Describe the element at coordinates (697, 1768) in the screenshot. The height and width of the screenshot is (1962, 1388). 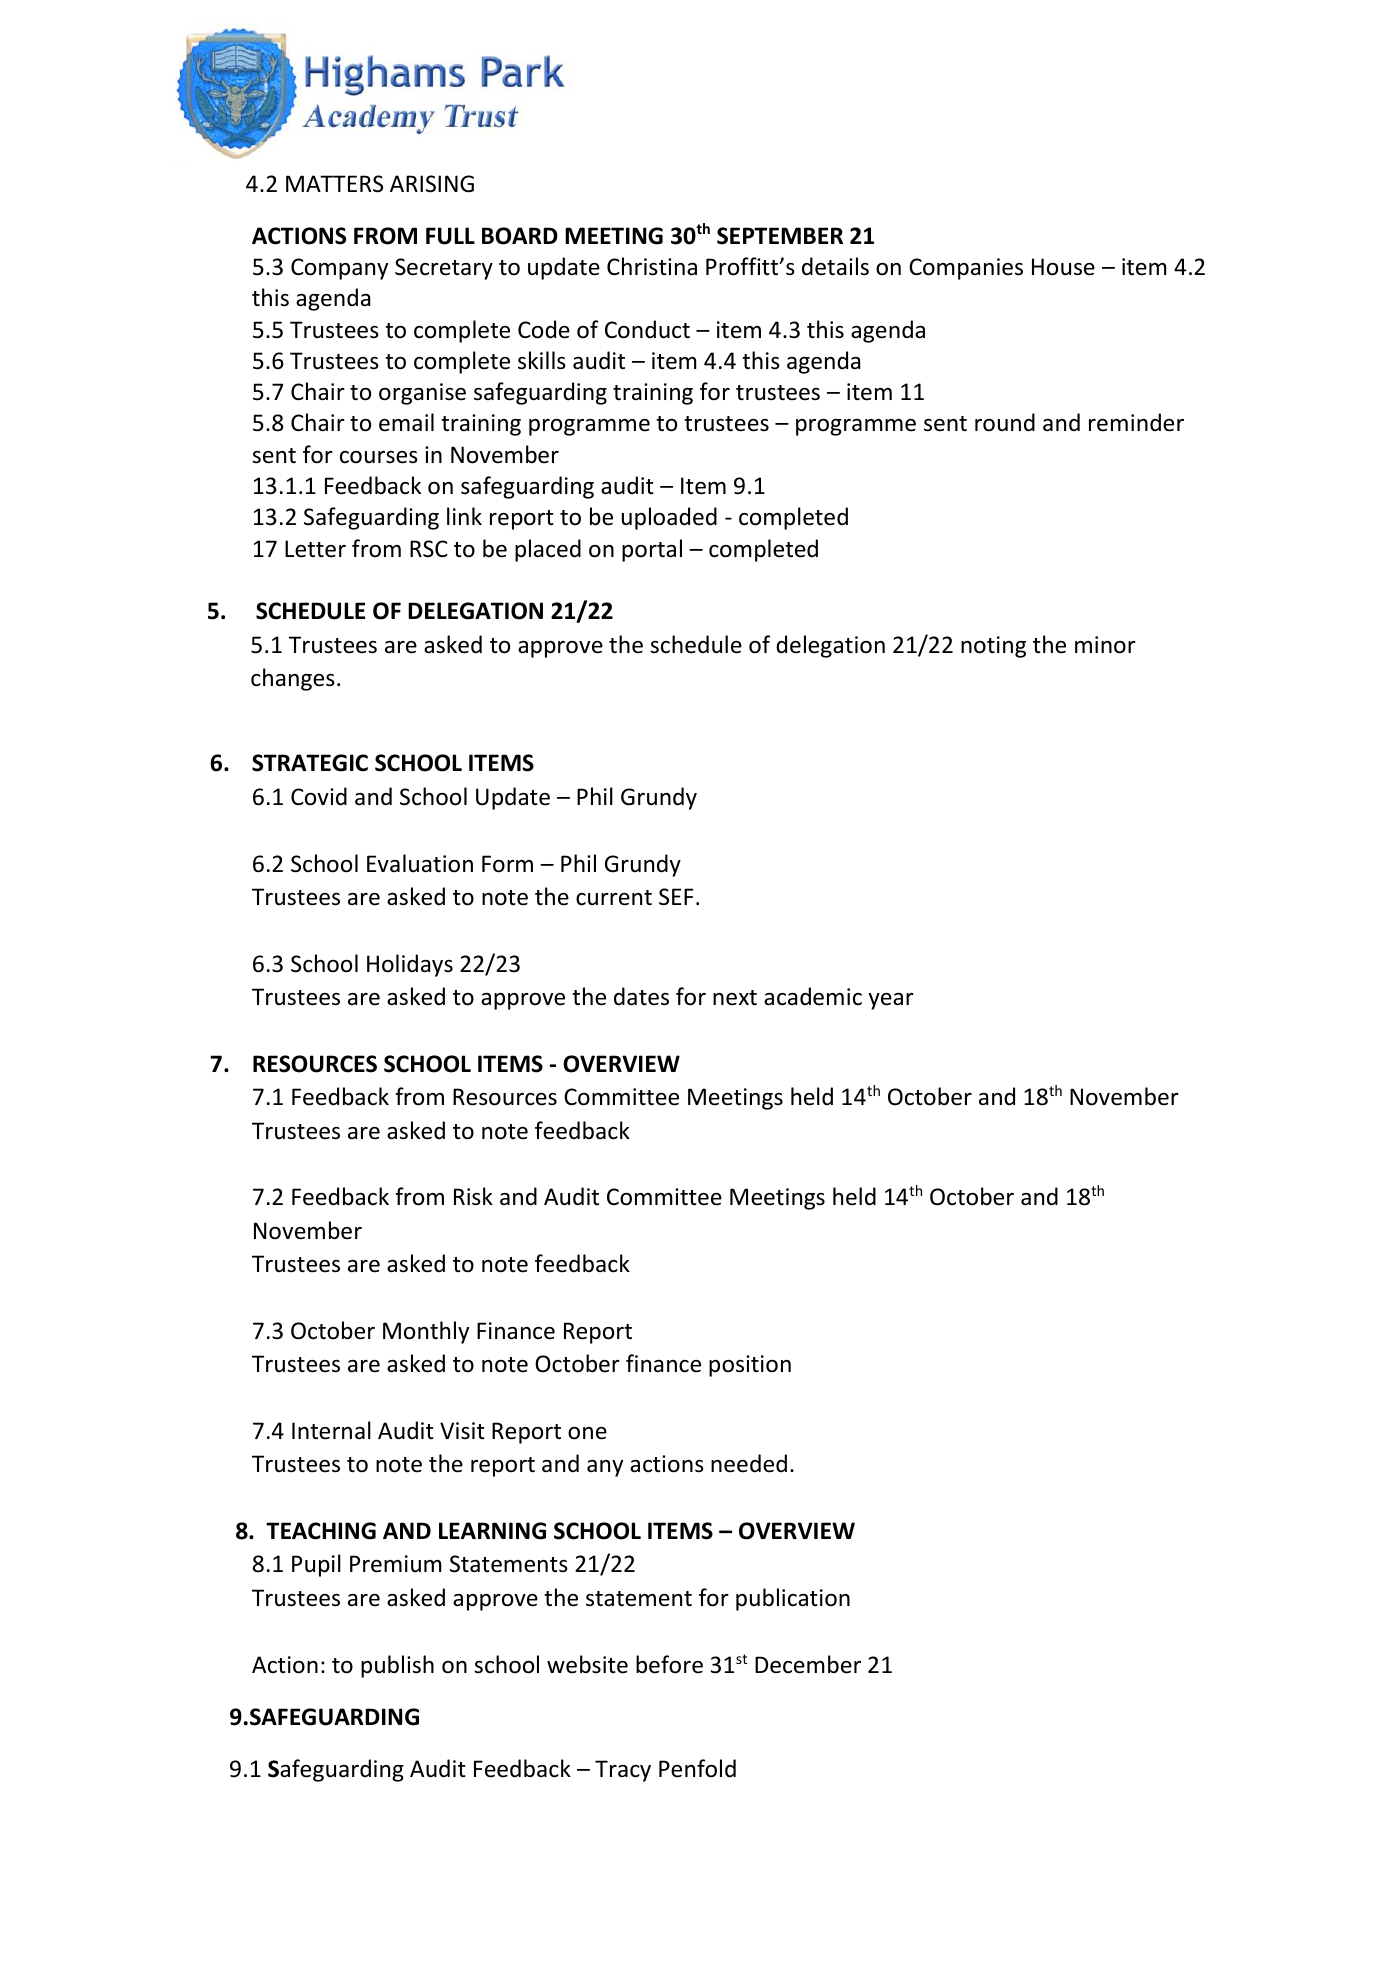
I see `Penfold` at that location.
